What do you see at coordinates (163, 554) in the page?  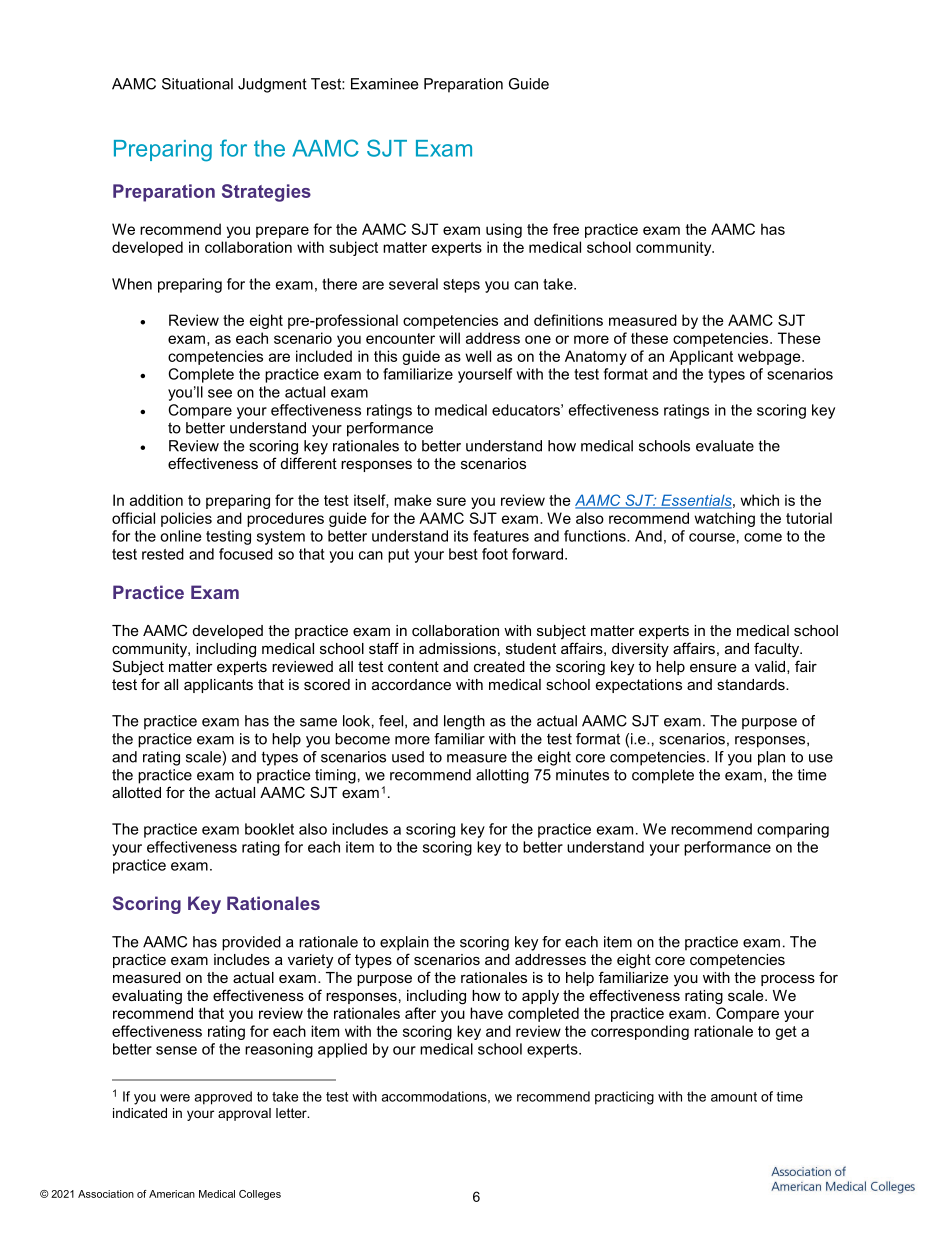 I see `rested` at bounding box center [163, 554].
